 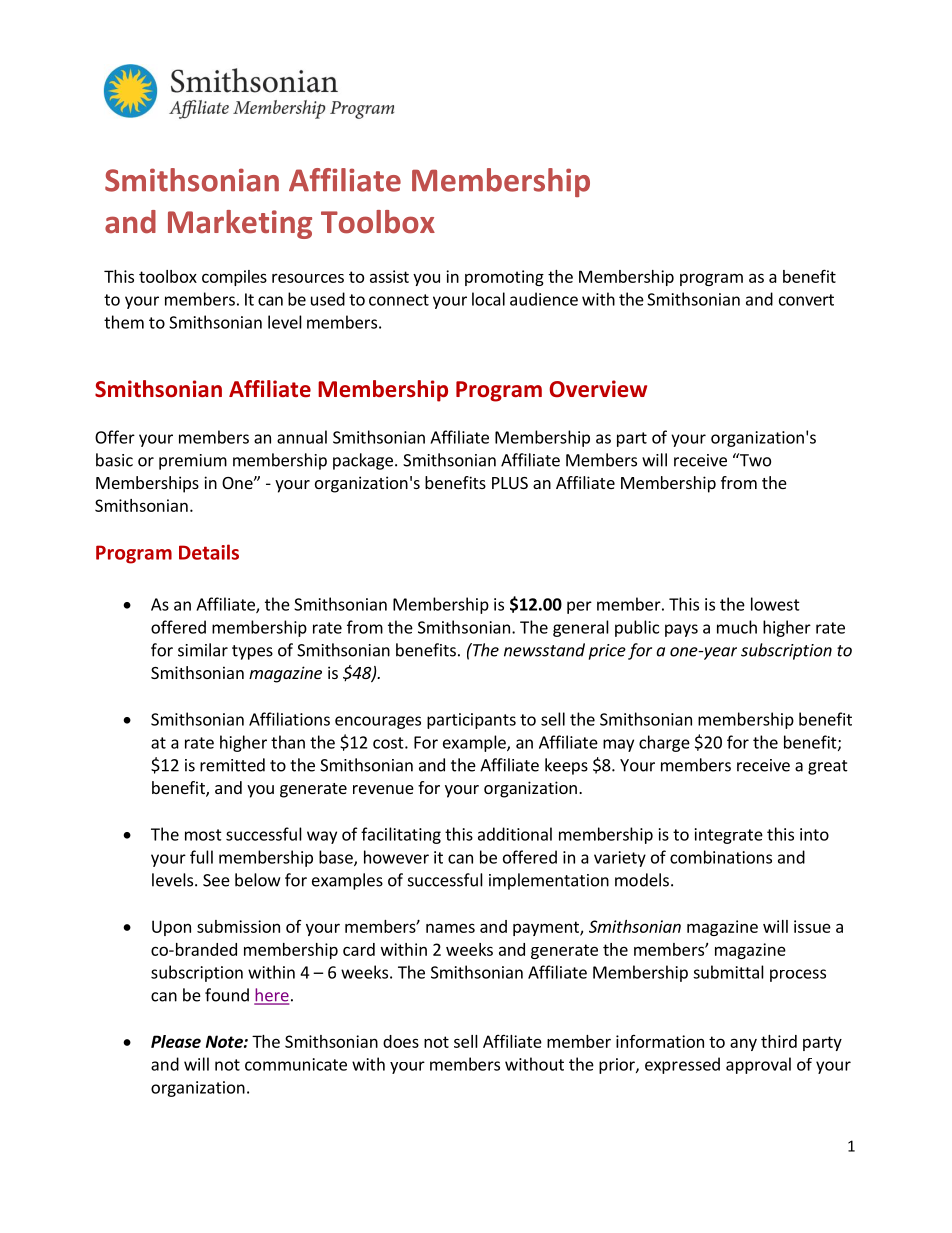 What do you see at coordinates (240, 224) in the screenshot?
I see `Marketing` at bounding box center [240, 224].
